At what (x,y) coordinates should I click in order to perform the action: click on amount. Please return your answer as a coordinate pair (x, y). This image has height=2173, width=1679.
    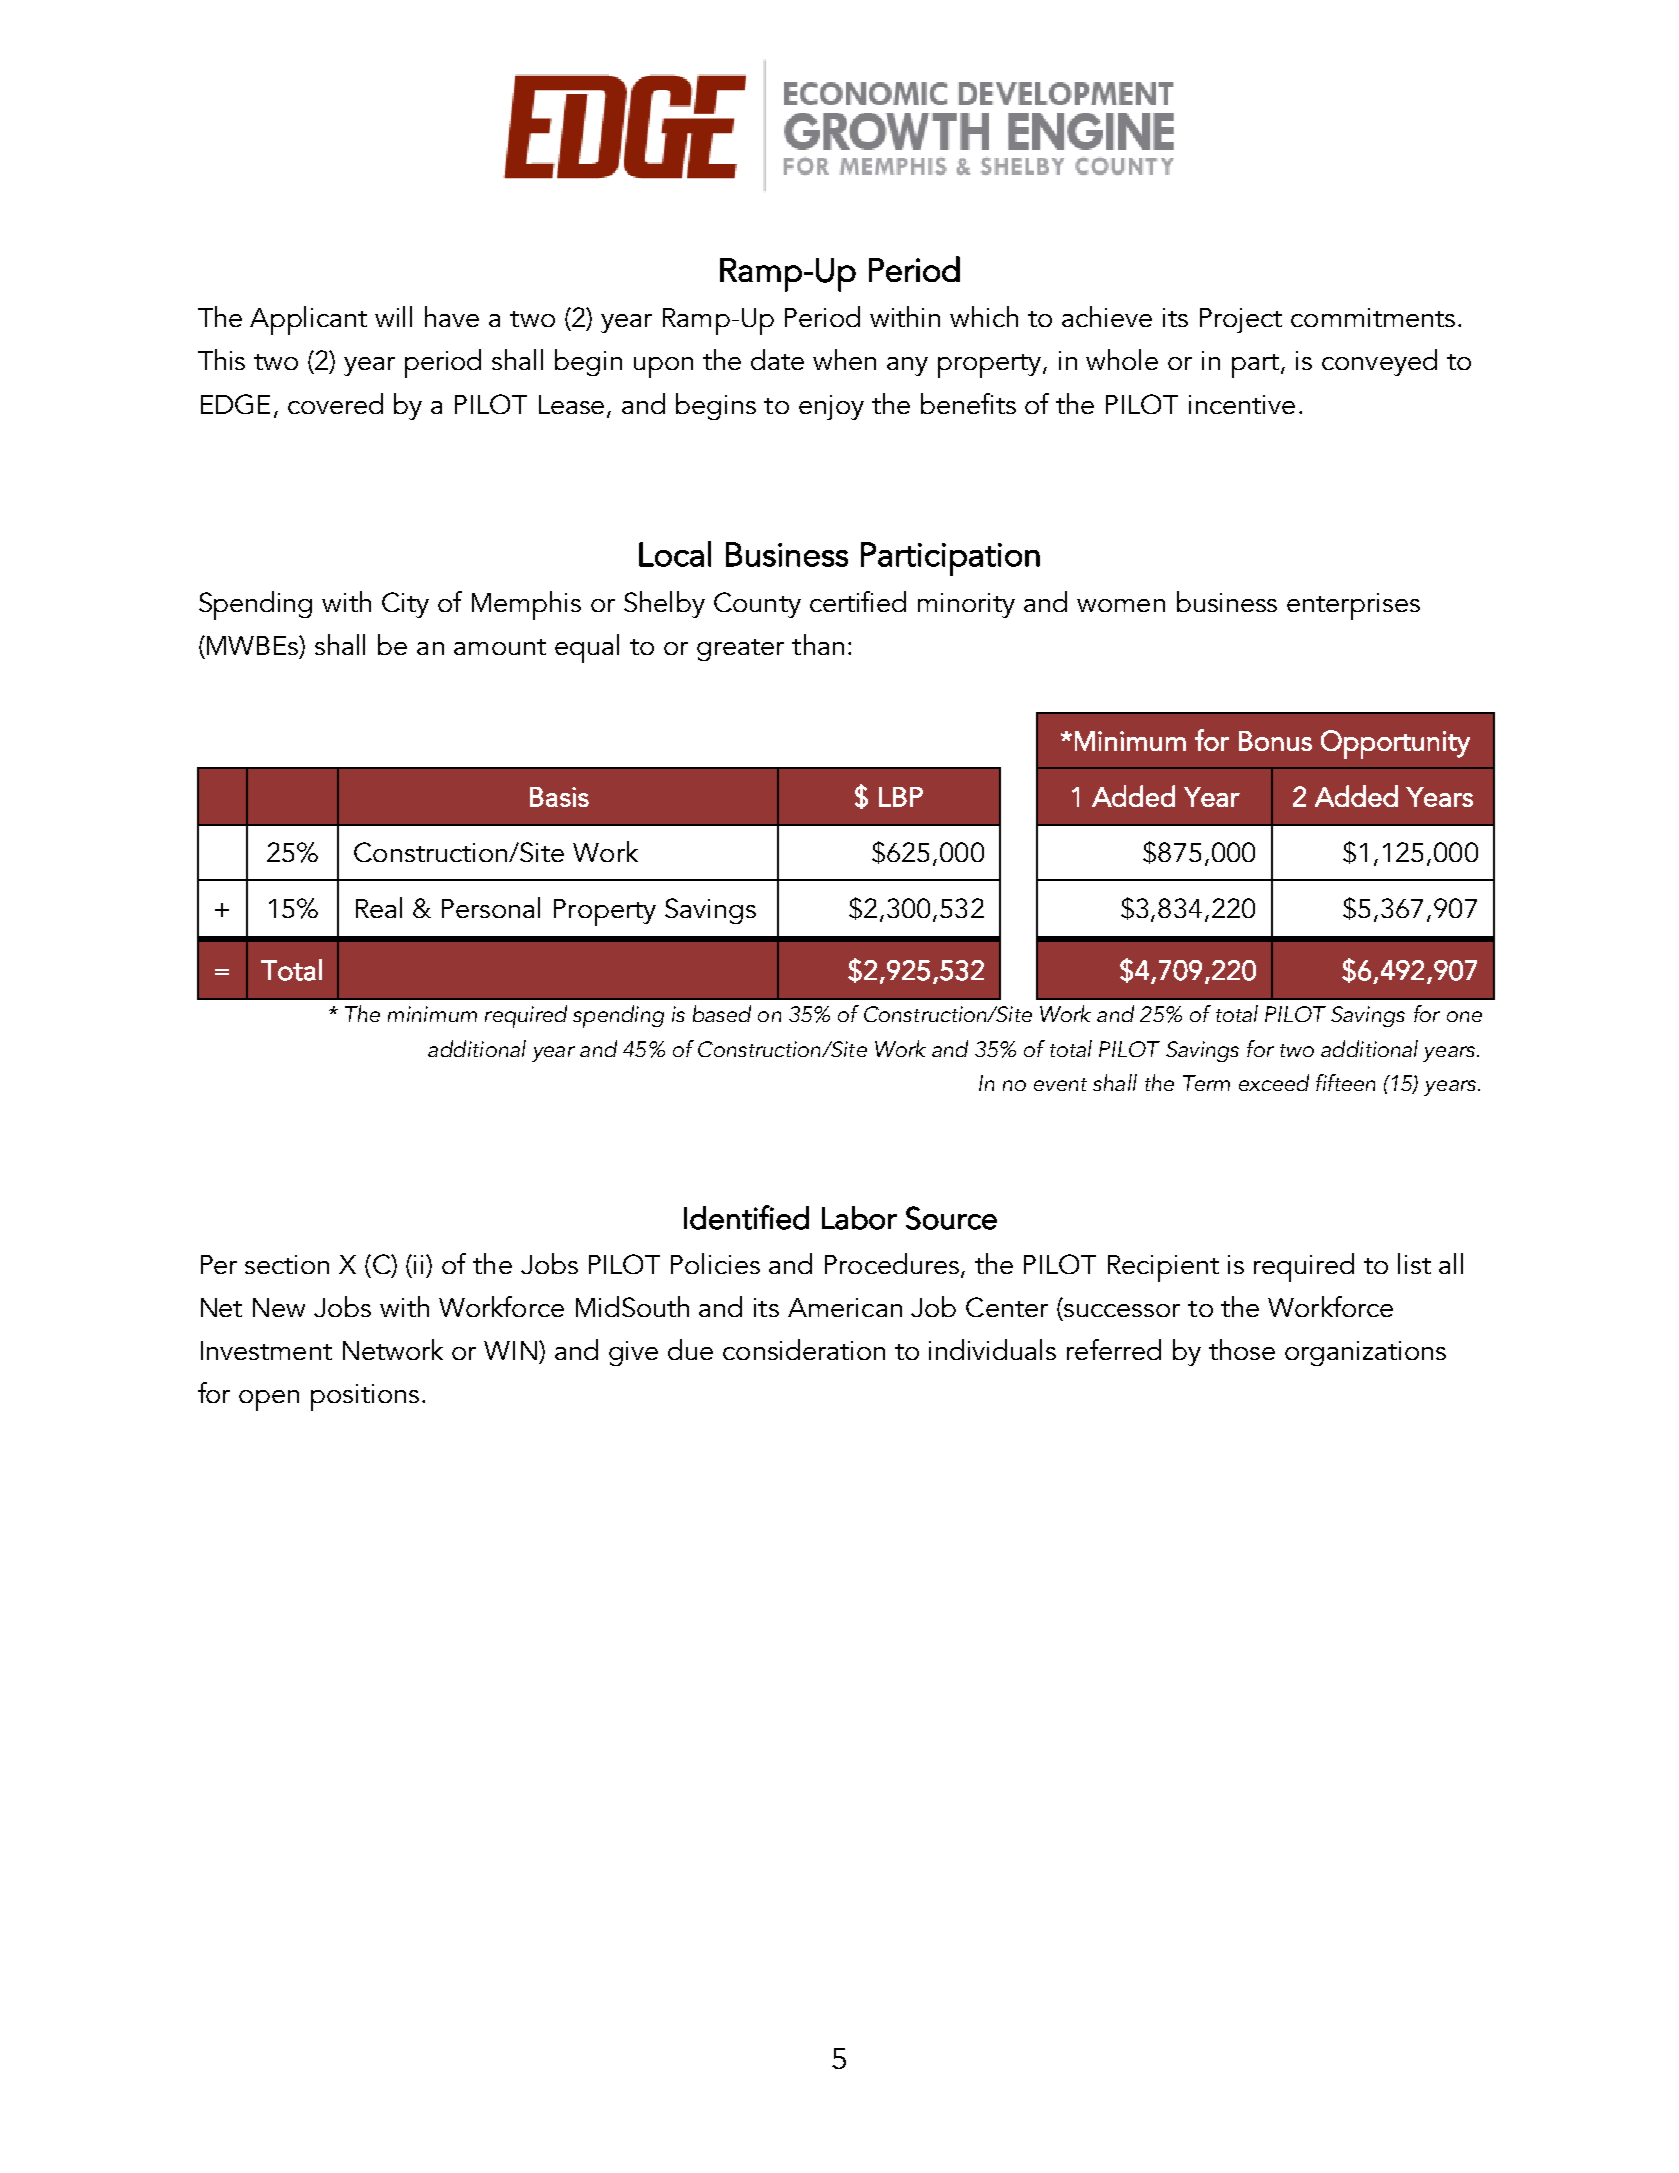
    Looking at the image, I should click on (500, 647).
